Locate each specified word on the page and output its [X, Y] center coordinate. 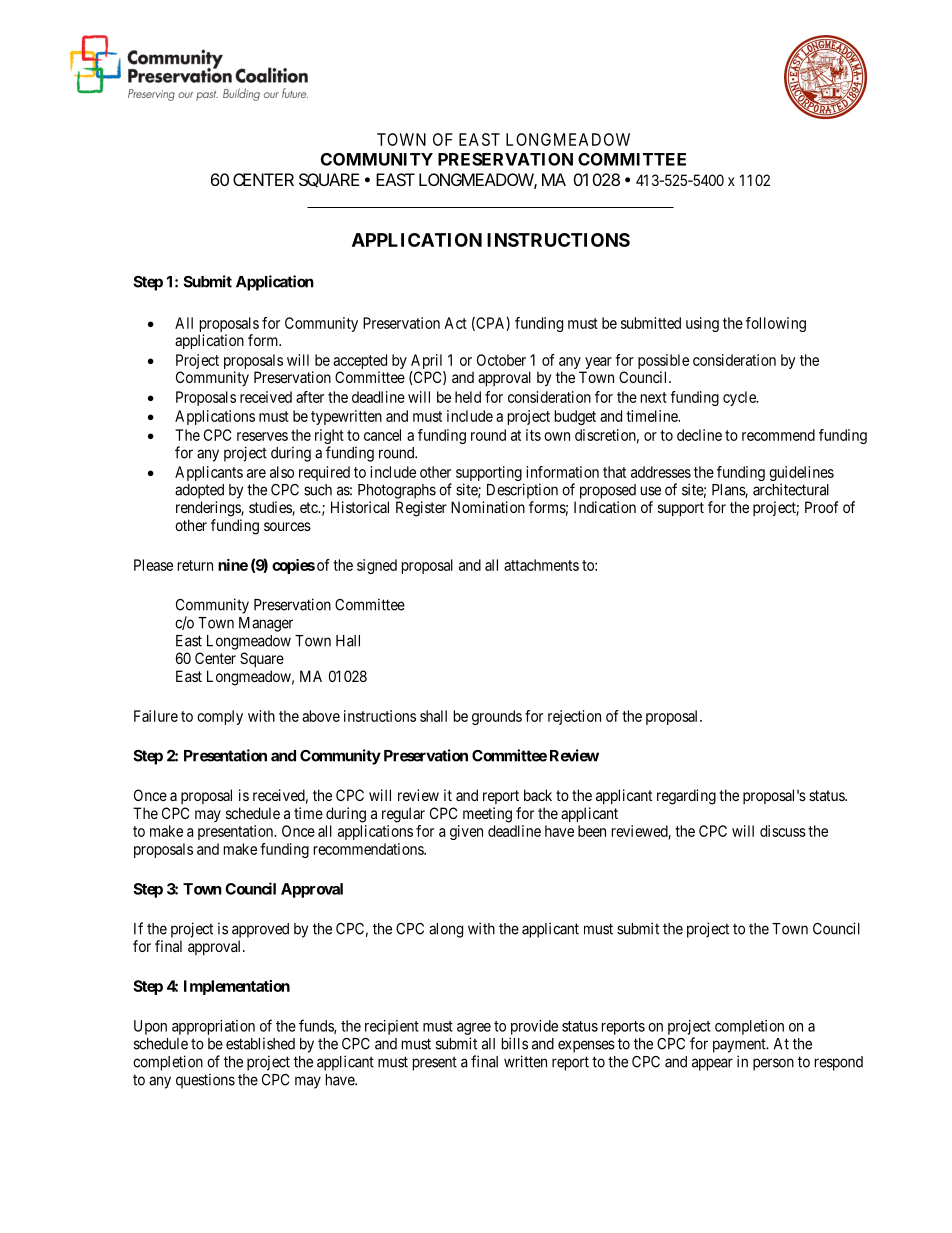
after [310, 397]
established [260, 1043]
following [776, 324]
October [501, 360]
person [773, 1064]
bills [515, 1043]
